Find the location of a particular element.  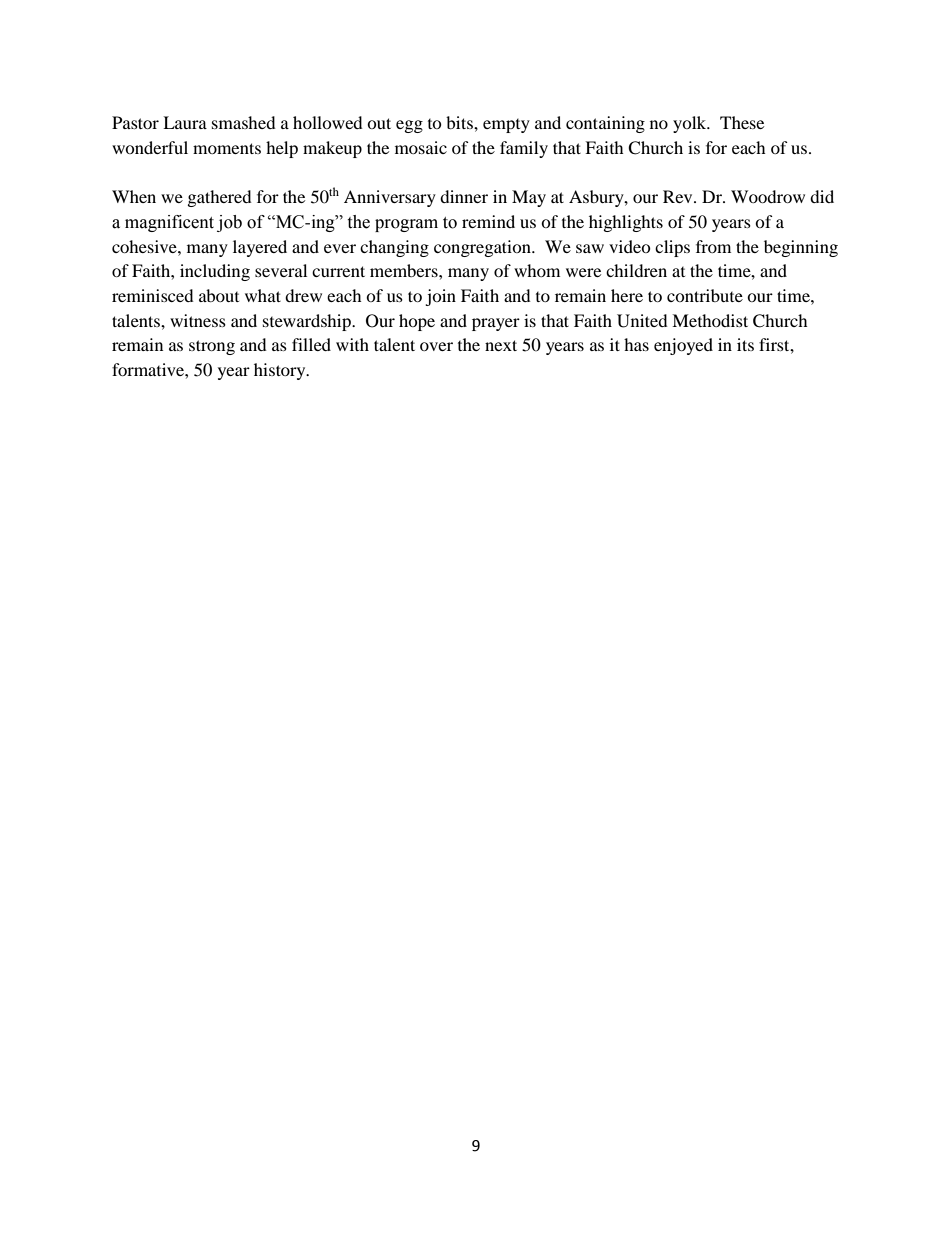

enjoyed is located at coordinates (683, 346).
